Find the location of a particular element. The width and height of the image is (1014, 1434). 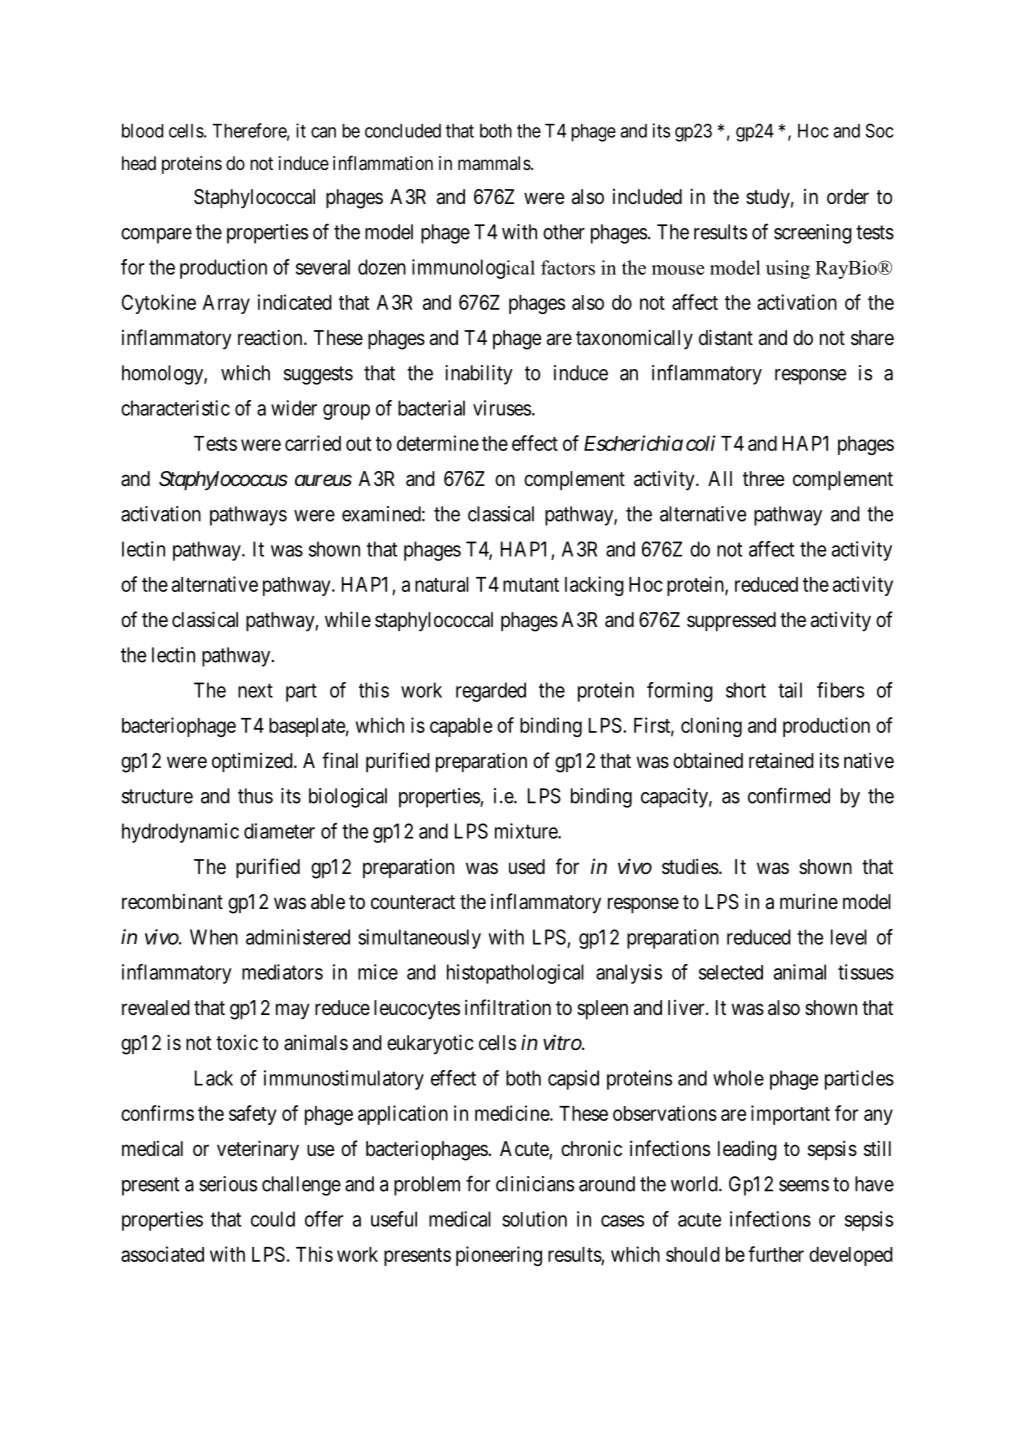

next is located at coordinates (255, 690).
